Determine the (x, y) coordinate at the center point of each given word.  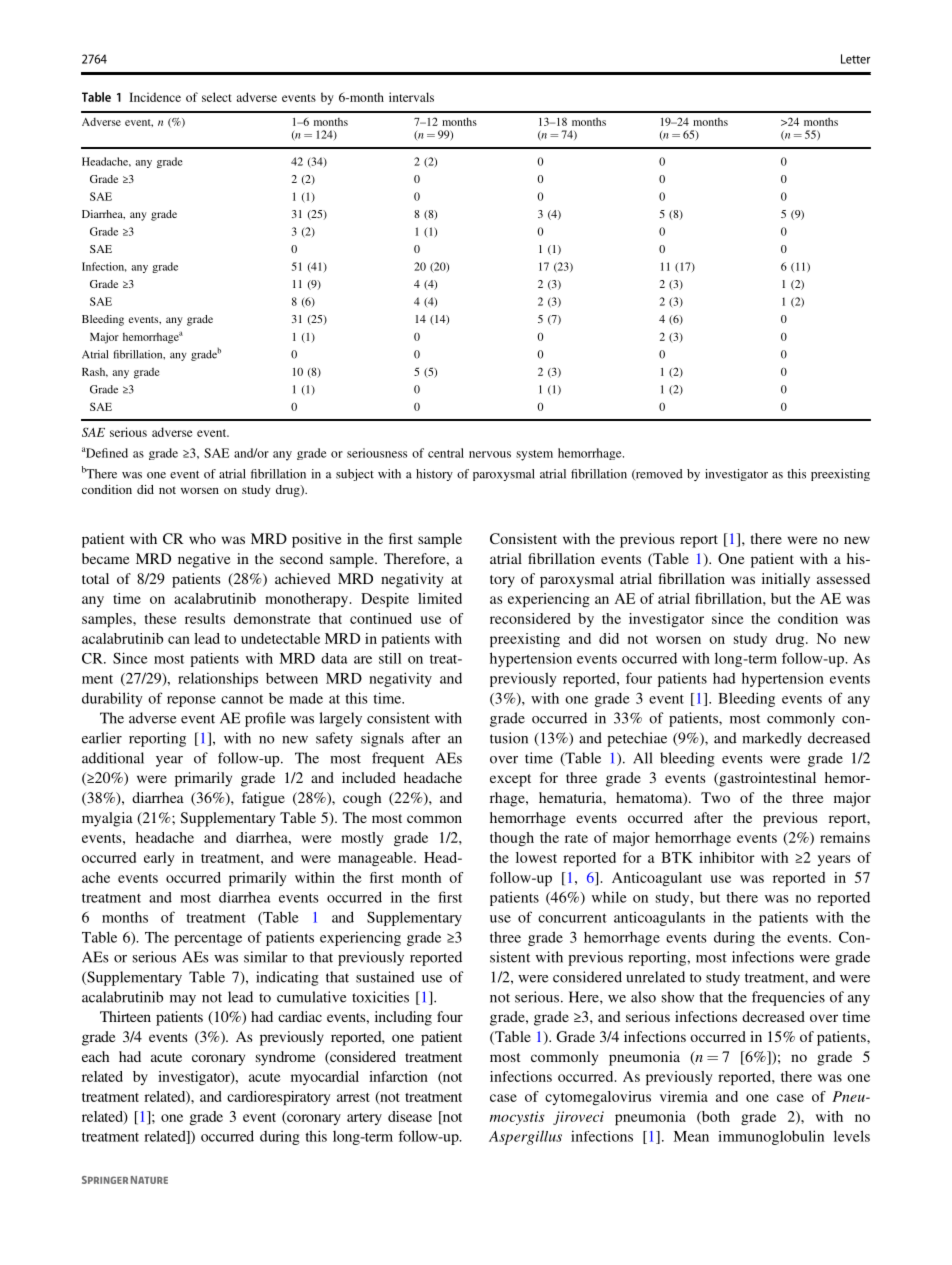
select (217, 97)
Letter (855, 59)
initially (786, 580)
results (205, 618)
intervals (411, 97)
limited (440, 598)
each (95, 1056)
